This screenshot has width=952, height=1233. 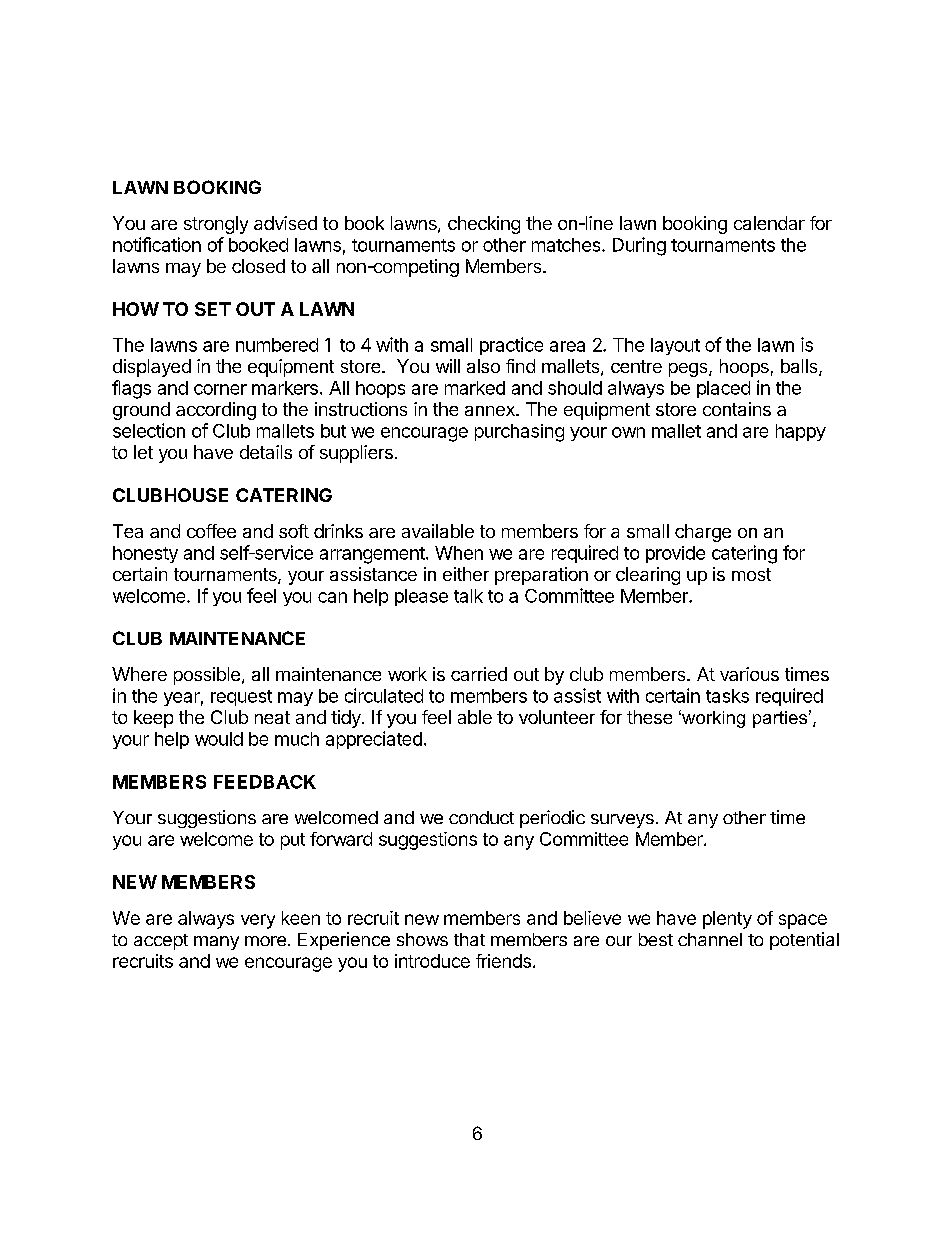 I want to click on strongly, so click(x=216, y=225).
